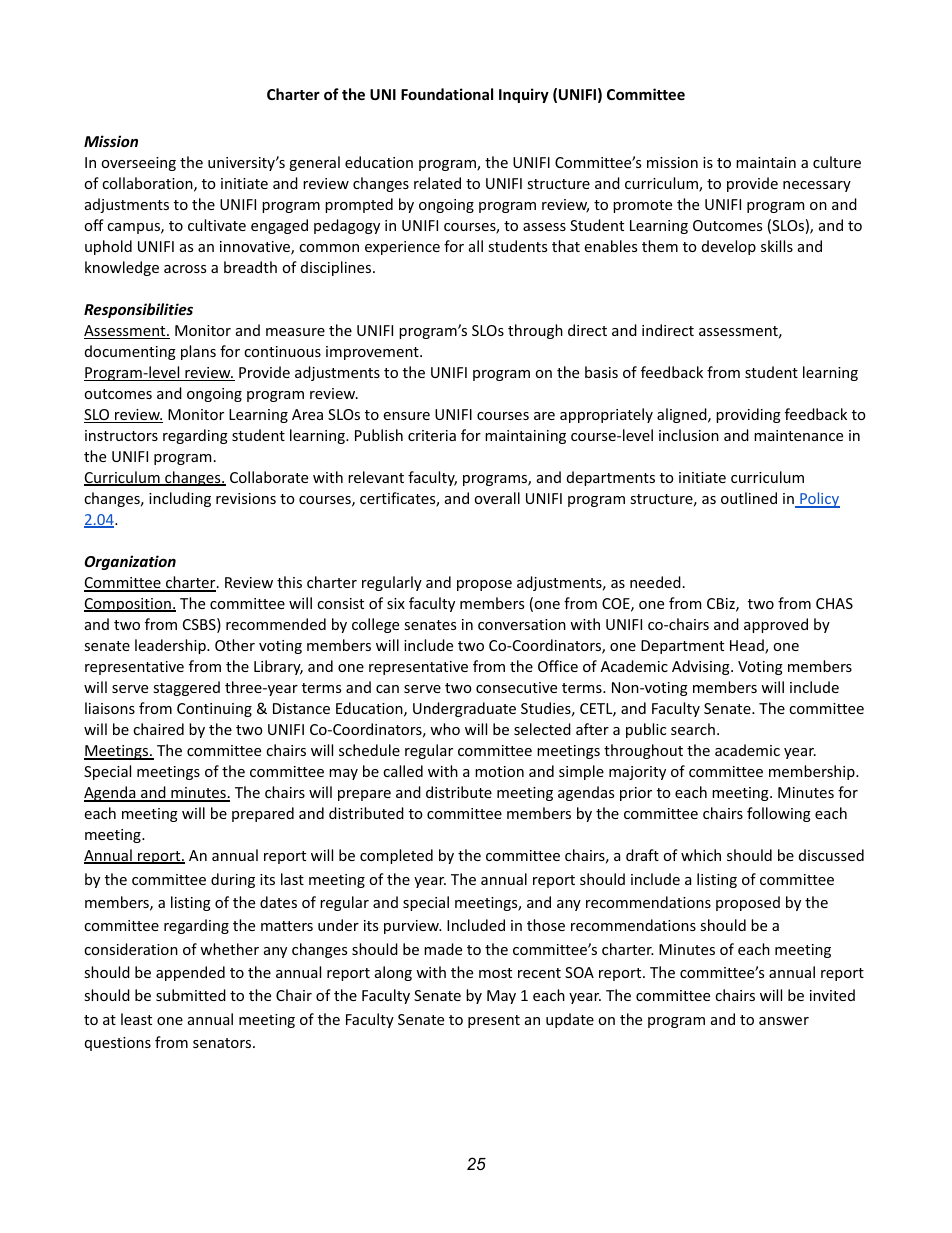  I want to click on six, so click(396, 603).
